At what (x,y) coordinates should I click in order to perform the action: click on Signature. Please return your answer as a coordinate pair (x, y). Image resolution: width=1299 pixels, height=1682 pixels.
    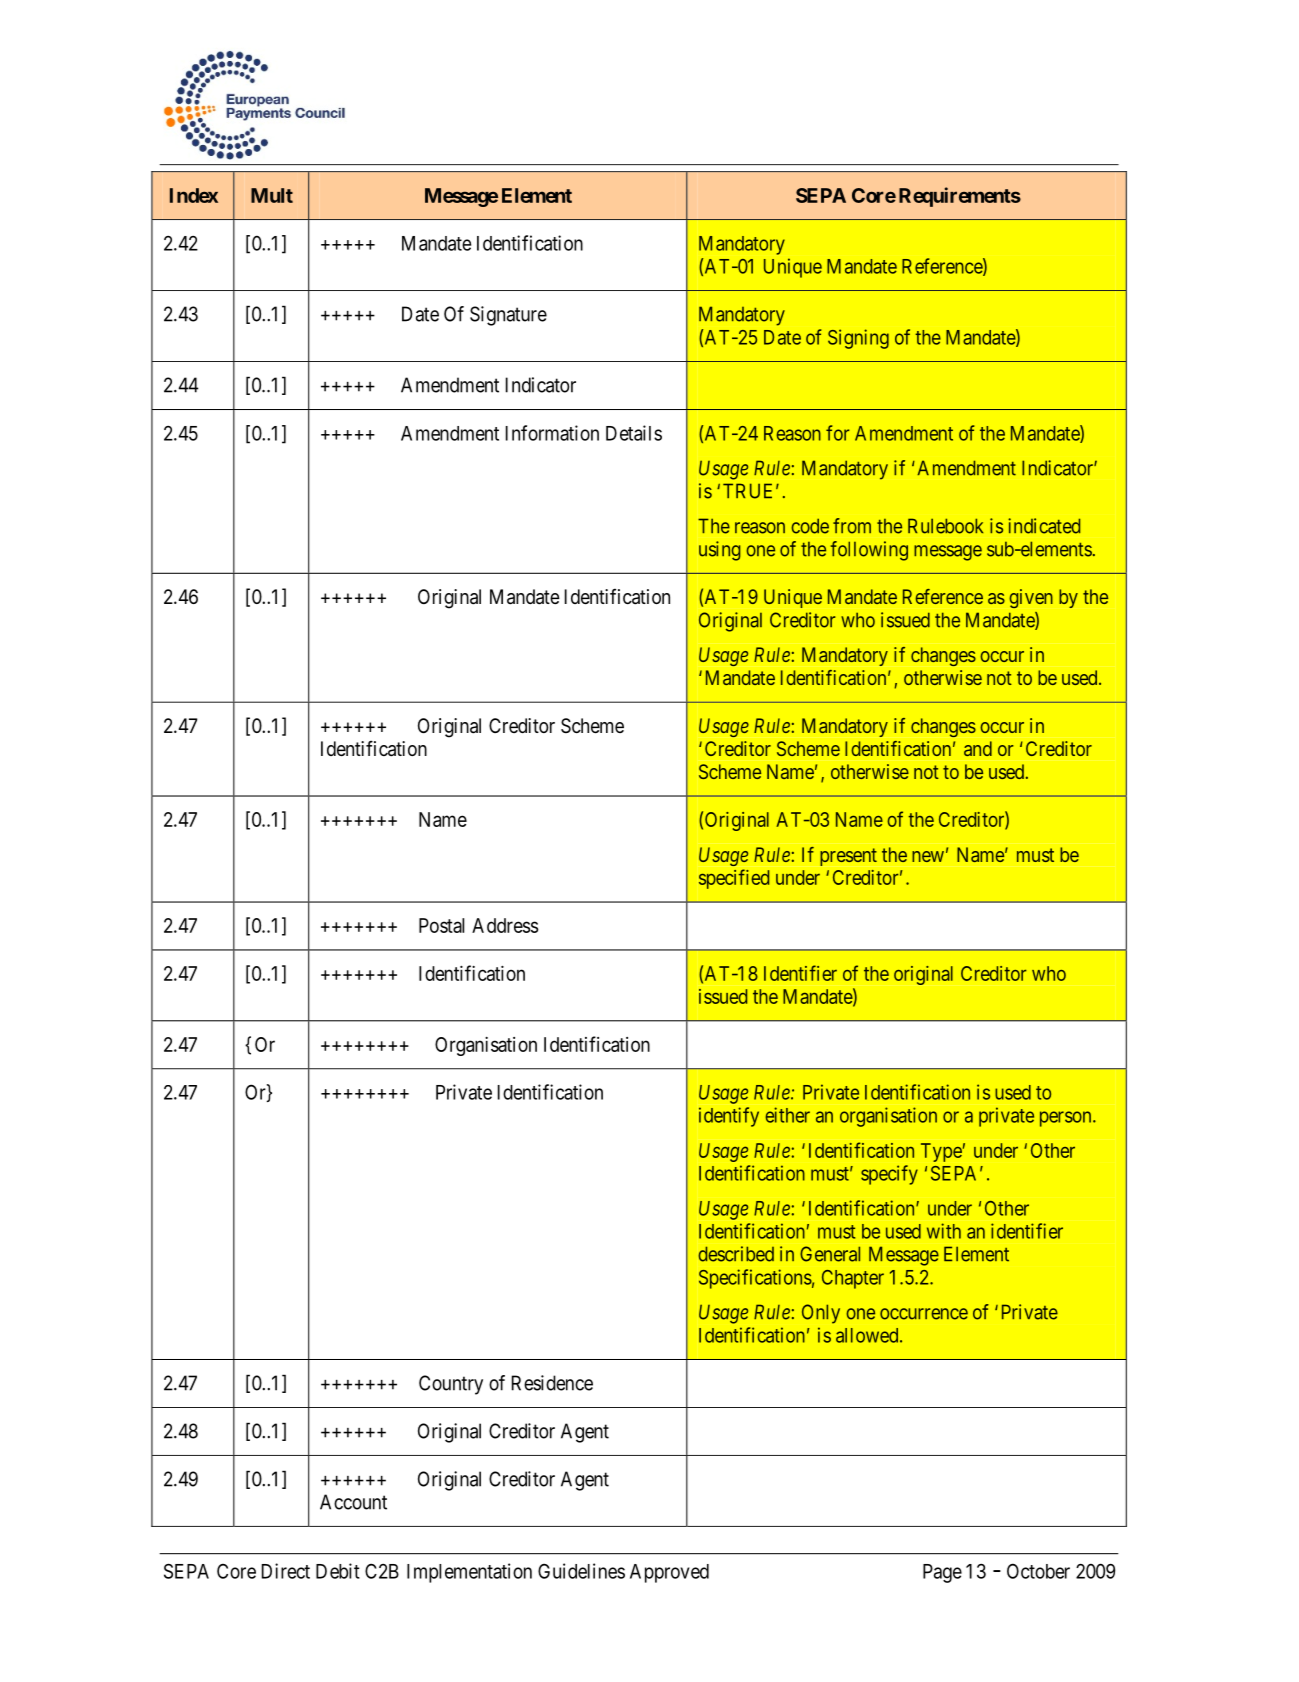
    Looking at the image, I should click on (508, 316).
